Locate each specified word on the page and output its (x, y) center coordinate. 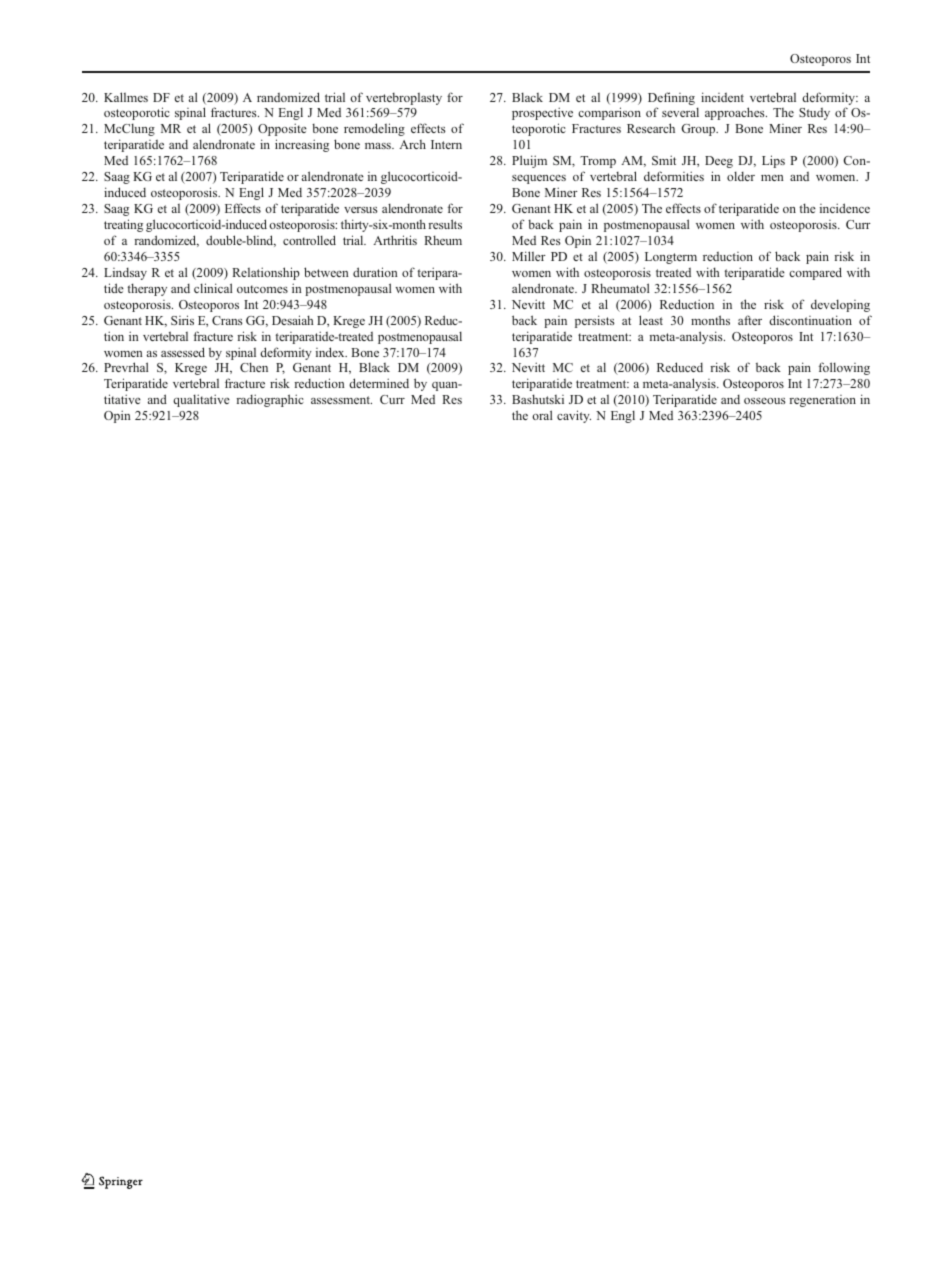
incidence (845, 208)
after (750, 320)
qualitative (201, 400)
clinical (213, 288)
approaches (736, 113)
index (331, 352)
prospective (542, 113)
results (445, 224)
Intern (446, 144)
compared (815, 273)
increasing (302, 145)
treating (123, 225)
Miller (529, 256)
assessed (183, 352)
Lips (773, 161)
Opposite (282, 129)
